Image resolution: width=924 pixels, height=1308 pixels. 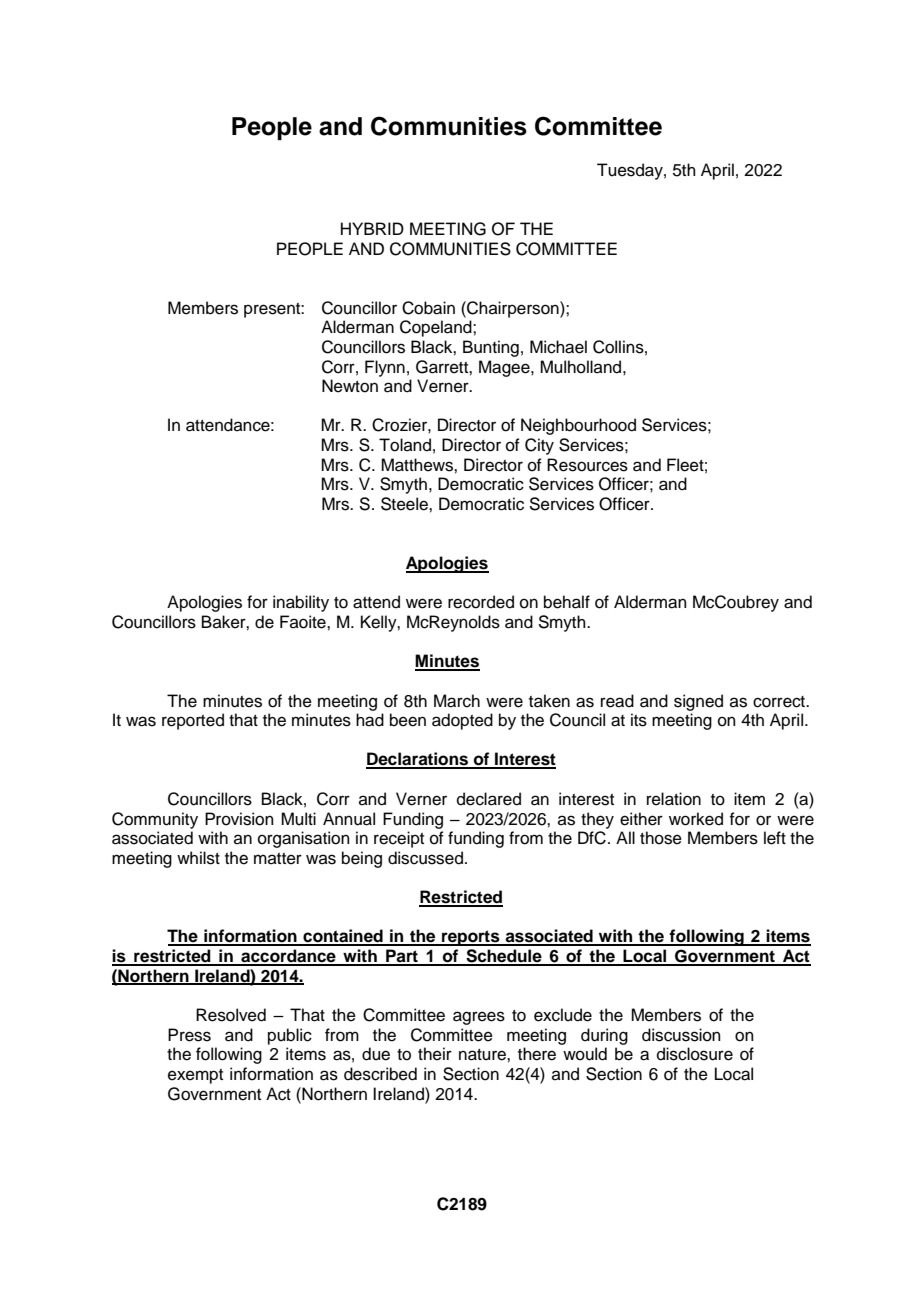 I want to click on Press, so click(x=189, y=1035).
